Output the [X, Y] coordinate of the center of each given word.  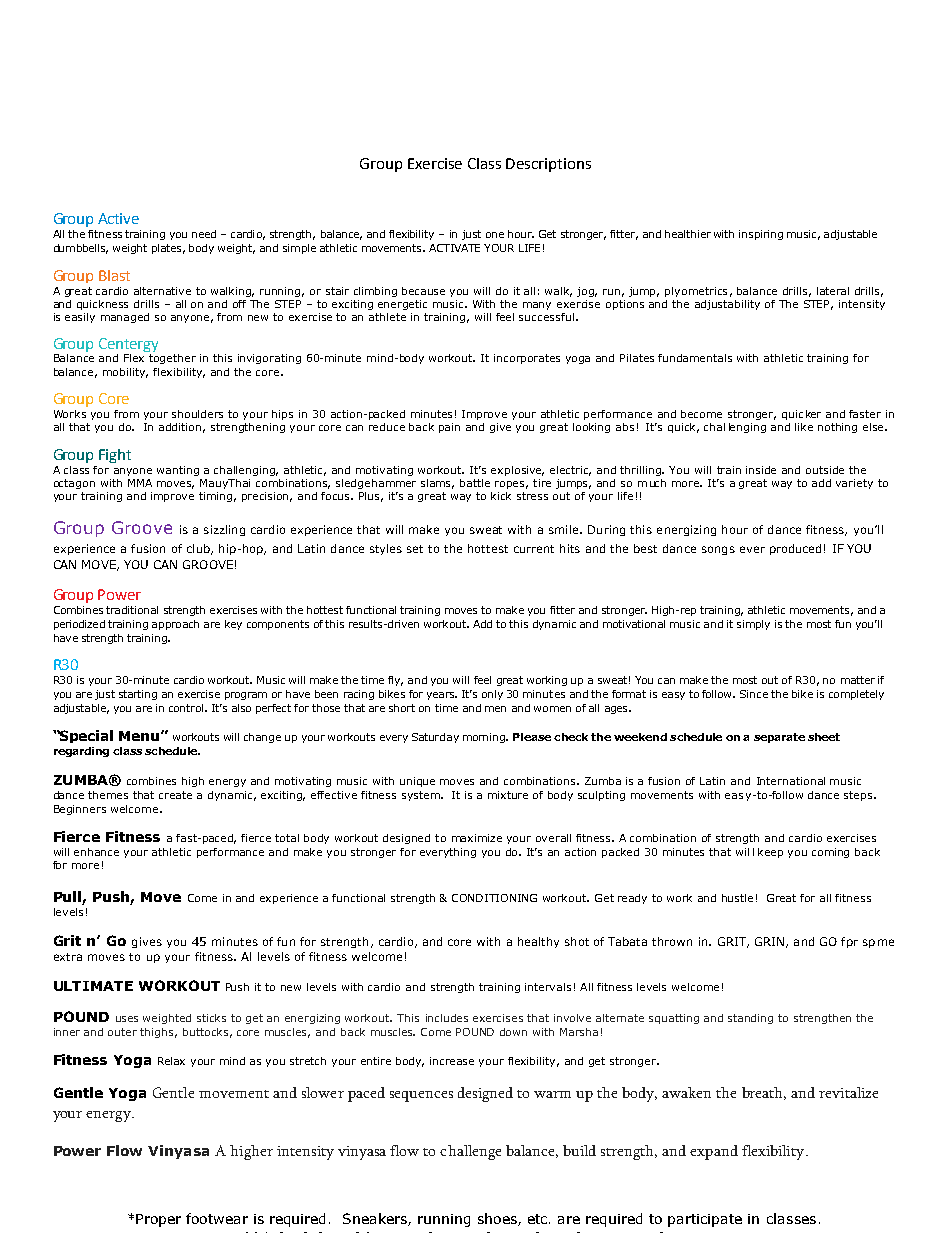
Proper [158, 1220]
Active [118, 218]
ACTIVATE [454, 248]
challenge [470, 1152]
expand [714, 1152]
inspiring [761, 235]
